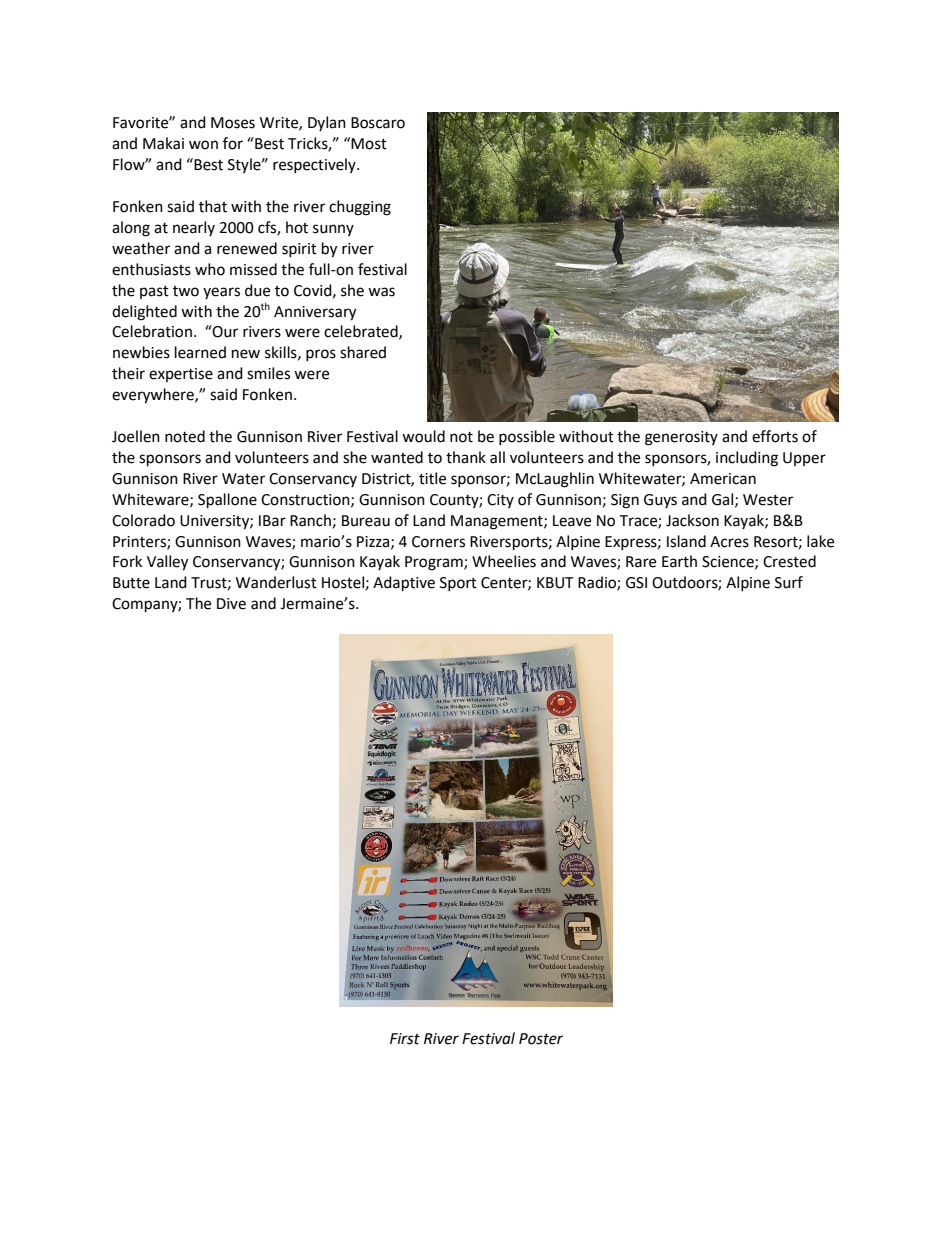 Image resolution: width=952 pixels, height=1233 pixels. I want to click on Dive, so click(231, 604).
